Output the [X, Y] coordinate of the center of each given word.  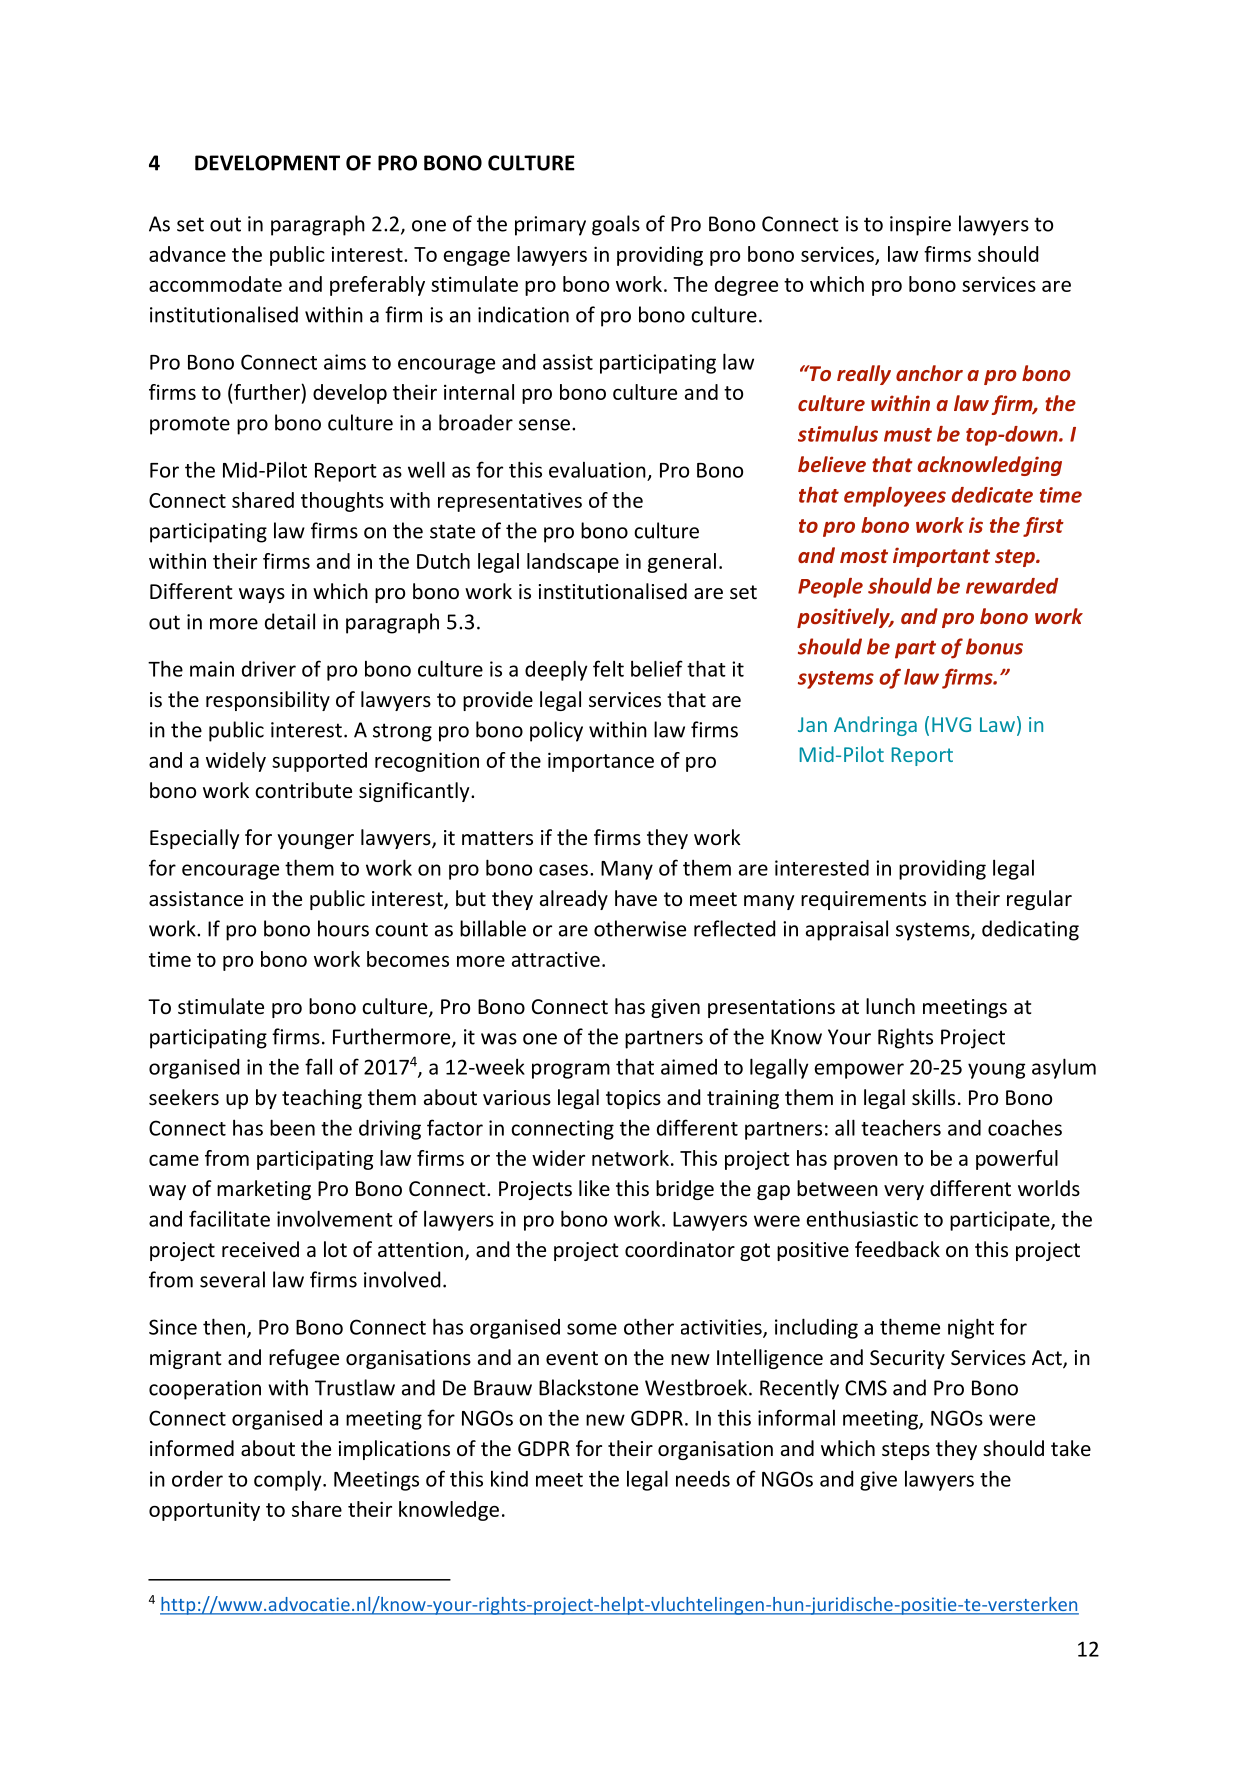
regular [1039, 900]
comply [289, 1480]
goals [616, 225]
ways [262, 595]
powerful [1017, 1160]
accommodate [215, 284]
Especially [195, 839]
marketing [264, 1190]
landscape [573, 563]
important [941, 557]
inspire [920, 226]
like [594, 1188]
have [636, 898]
